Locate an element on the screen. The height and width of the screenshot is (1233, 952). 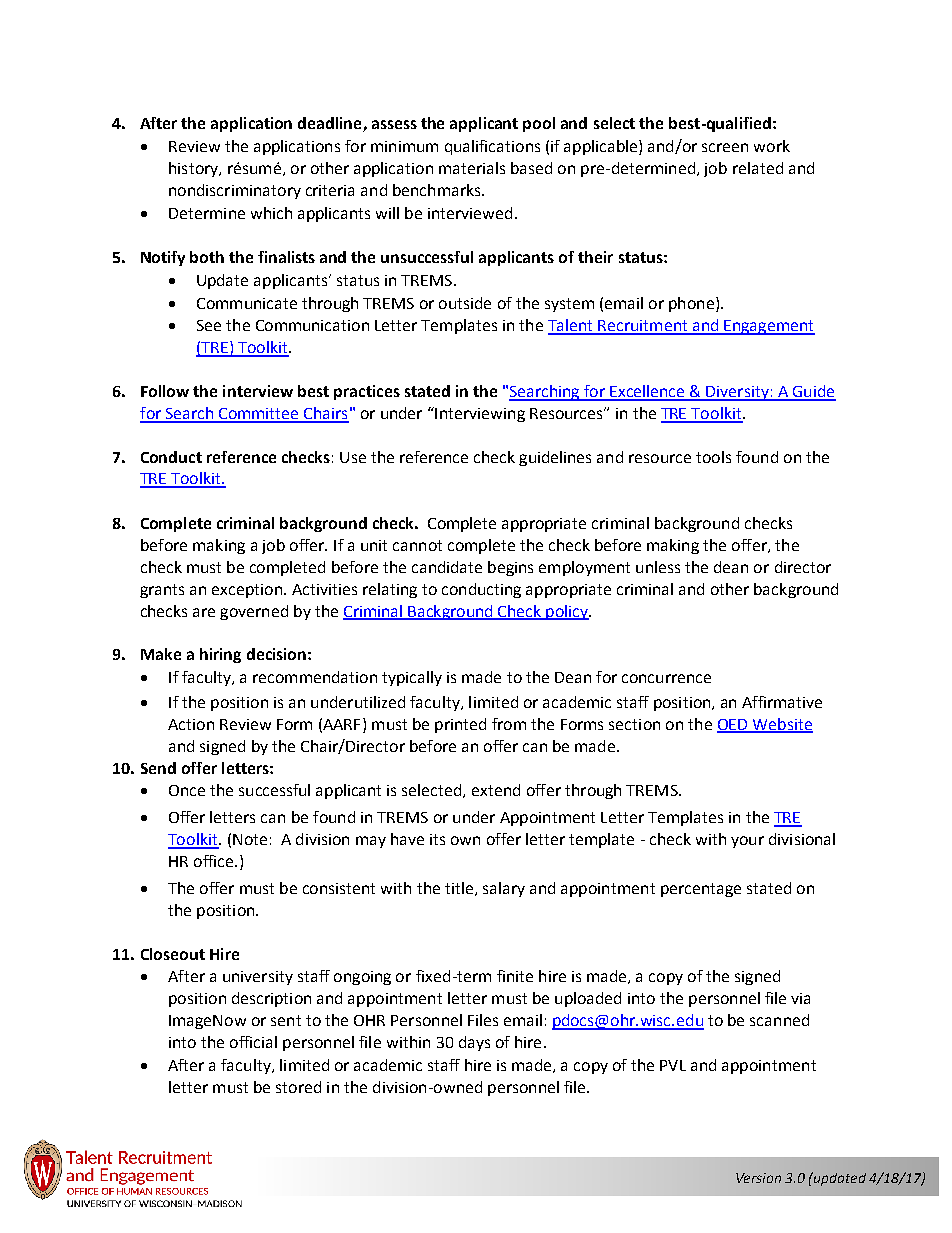
stored is located at coordinates (298, 1087).
